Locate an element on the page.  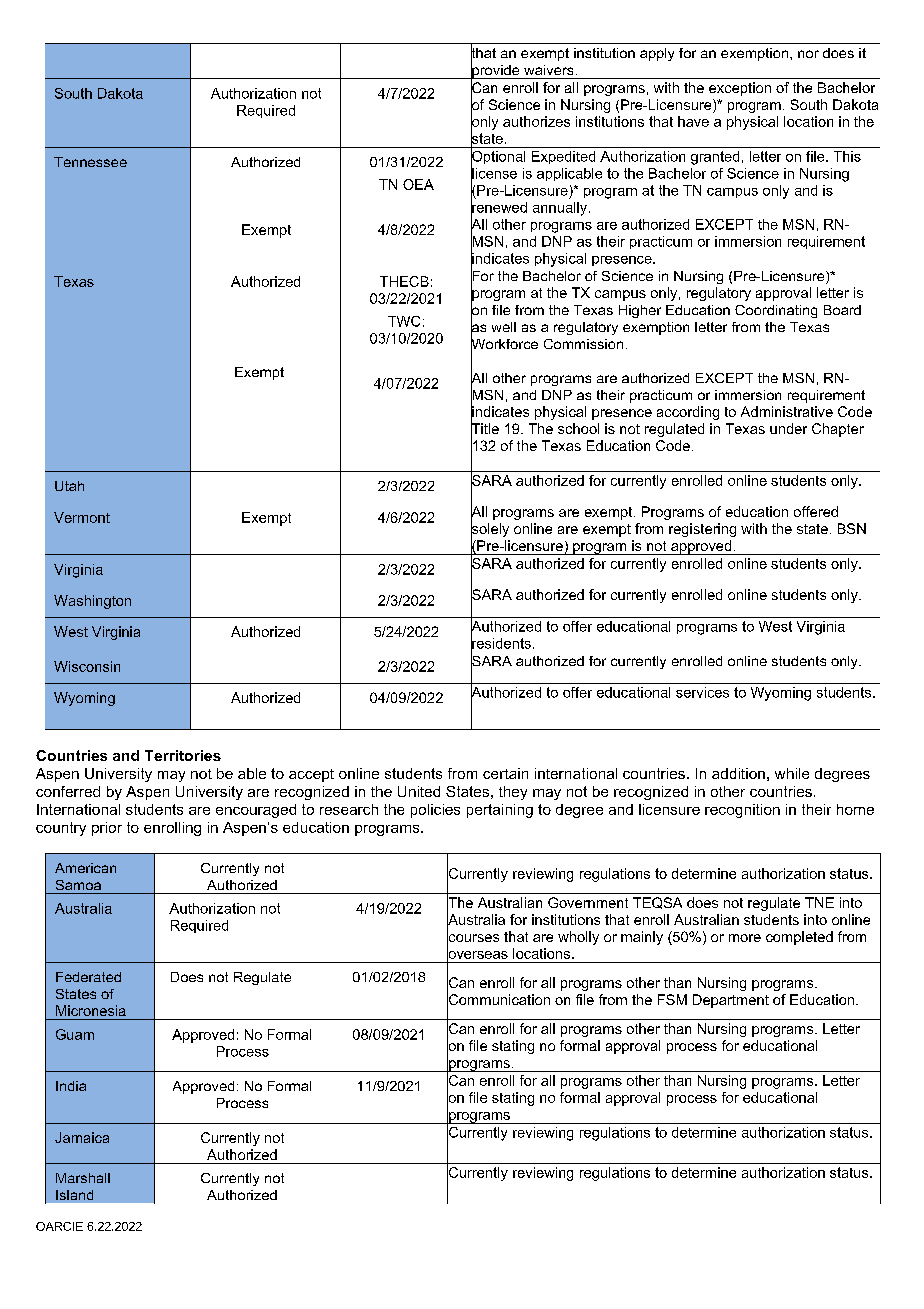
prior is located at coordinates (107, 829).
